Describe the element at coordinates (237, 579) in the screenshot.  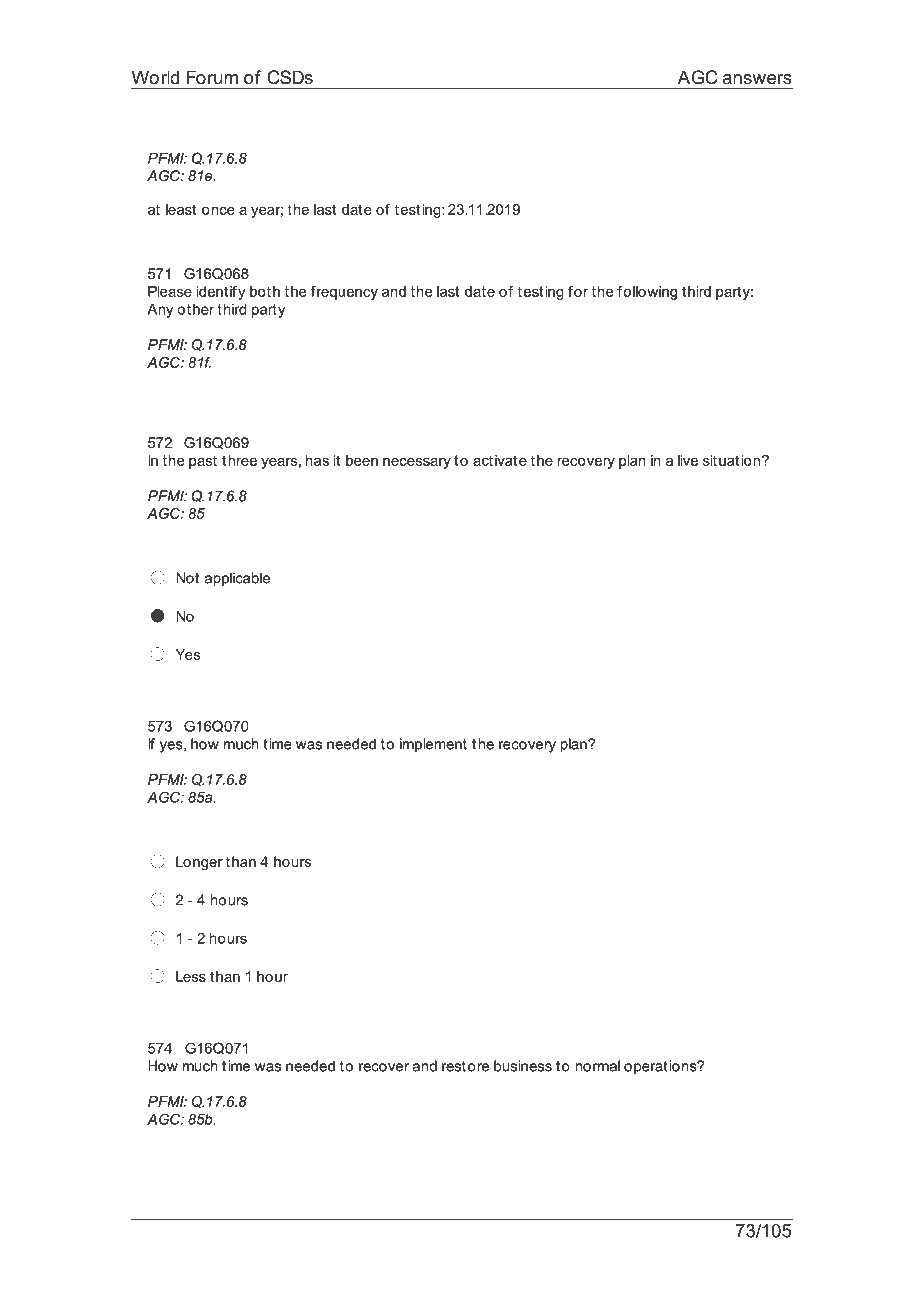
I see `applicable` at that location.
